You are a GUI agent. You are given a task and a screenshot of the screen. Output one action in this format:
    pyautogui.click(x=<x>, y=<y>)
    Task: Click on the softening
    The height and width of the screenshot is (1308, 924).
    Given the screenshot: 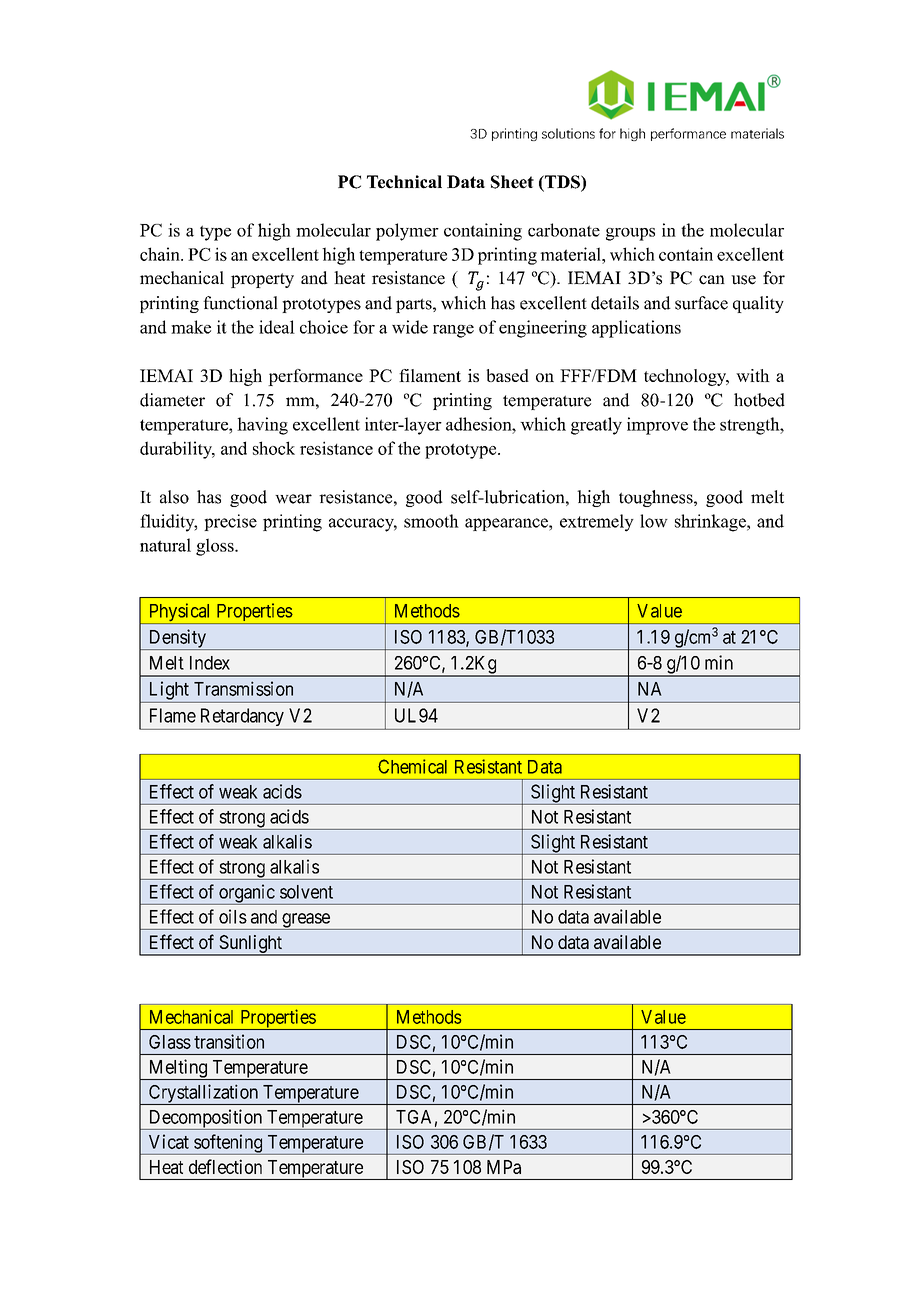 What is the action you would take?
    pyautogui.click(x=228, y=1144)
